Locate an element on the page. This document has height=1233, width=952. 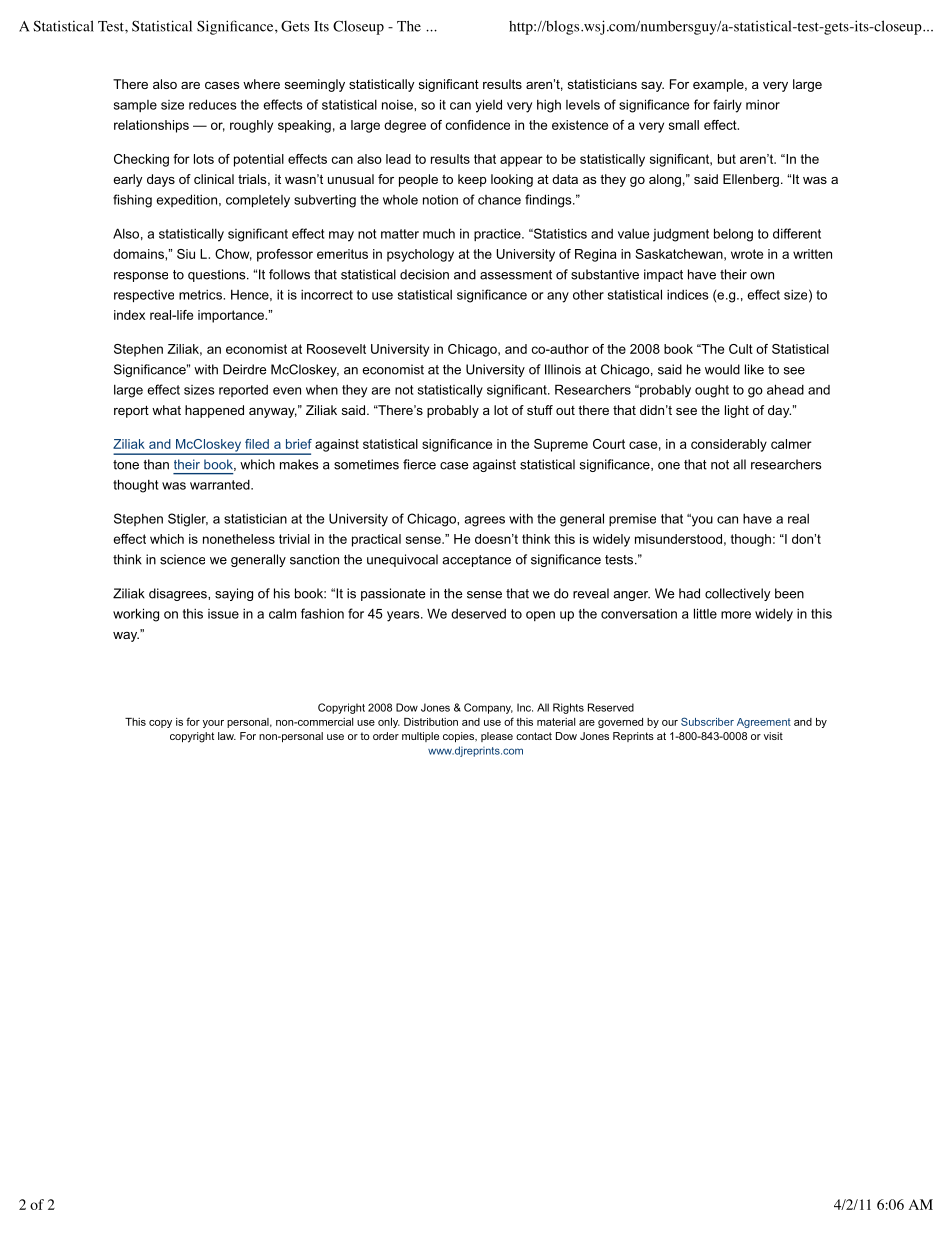
reduces is located at coordinates (213, 104).
